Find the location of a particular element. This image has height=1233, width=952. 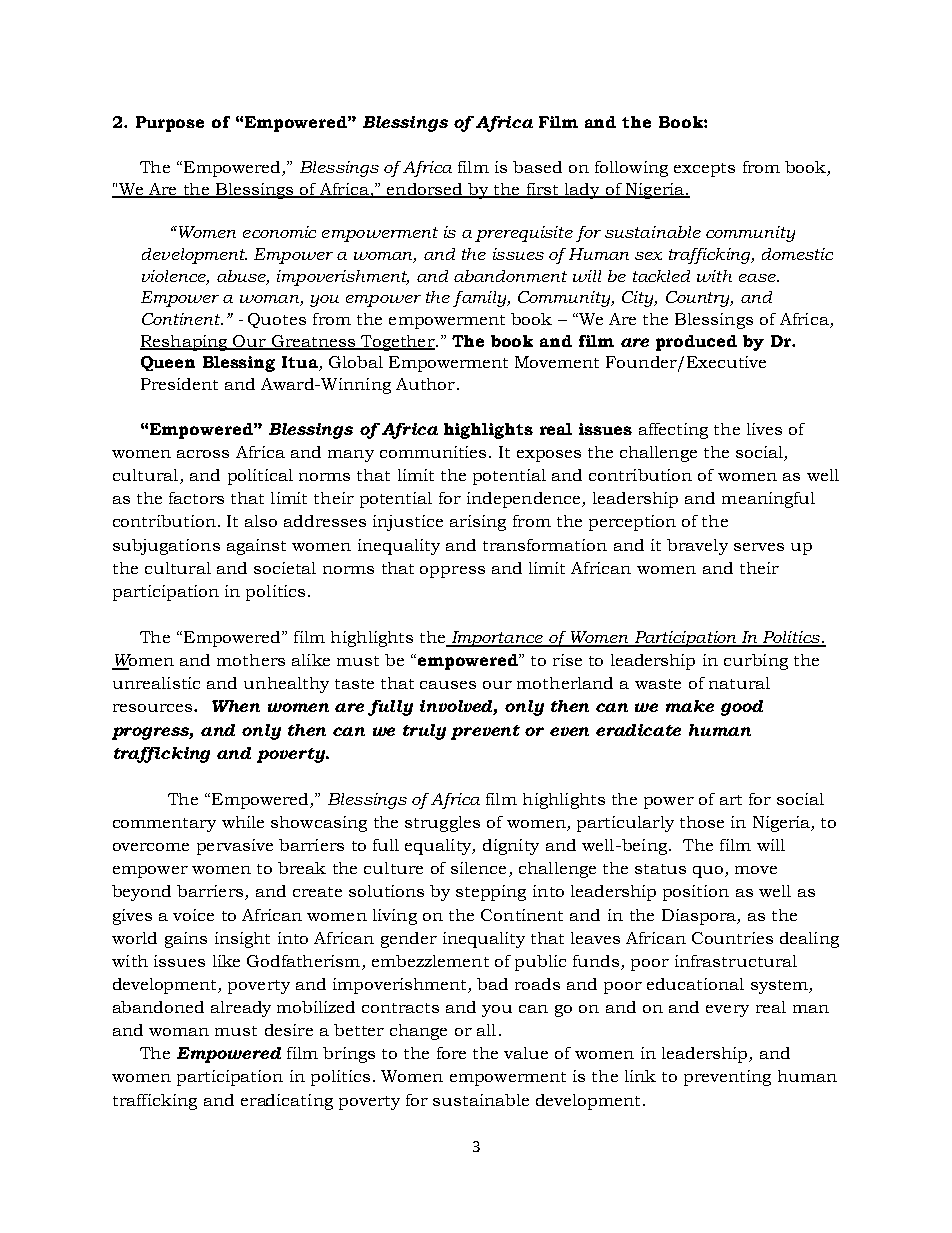

endorsed is located at coordinates (425, 190).
